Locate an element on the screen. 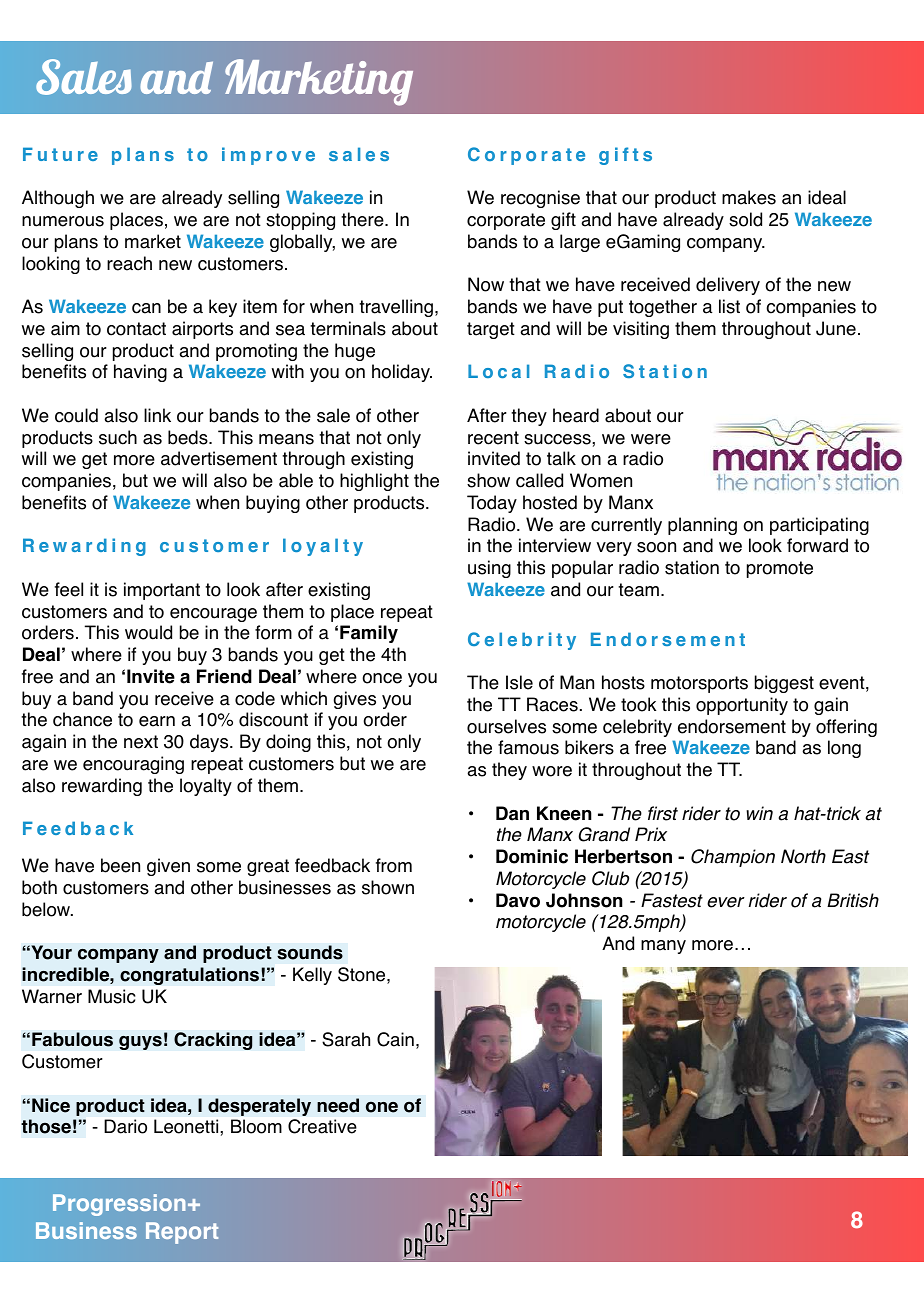 The height and width of the screenshot is (1308, 924). recognise is located at coordinates (540, 199).
